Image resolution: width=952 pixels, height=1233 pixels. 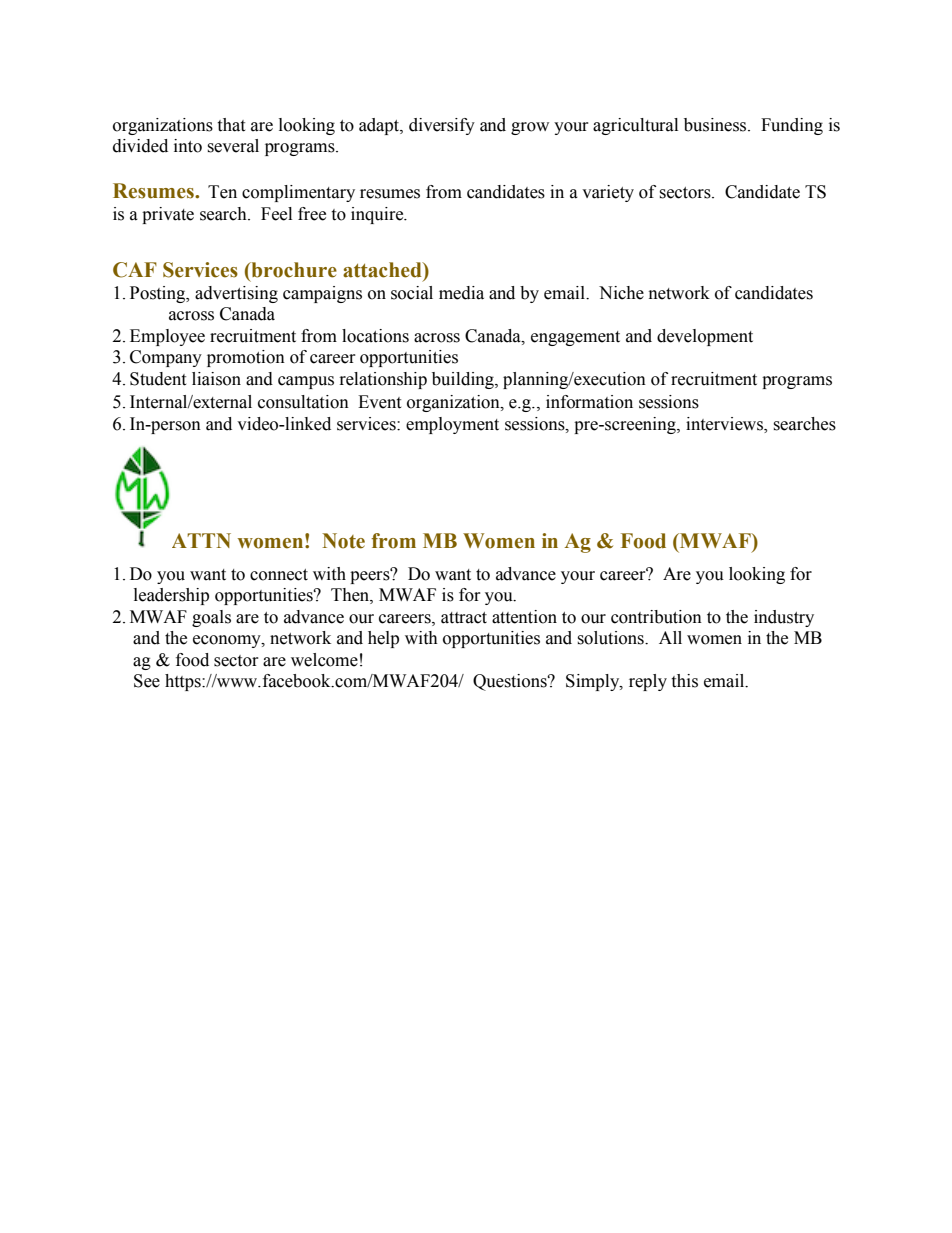 What do you see at coordinates (716, 125) in the screenshot?
I see `business` at bounding box center [716, 125].
